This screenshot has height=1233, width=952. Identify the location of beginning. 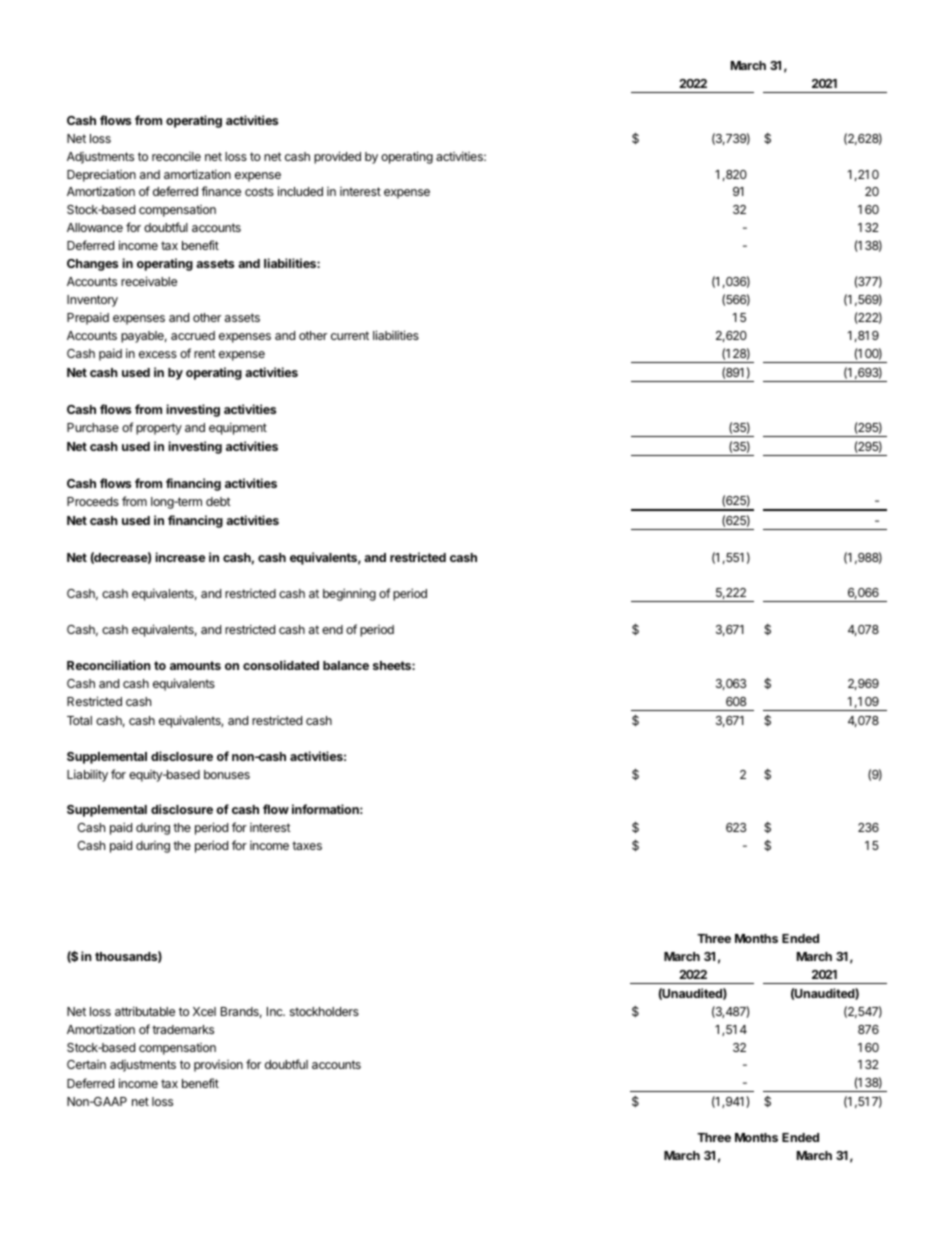
(349, 594).
